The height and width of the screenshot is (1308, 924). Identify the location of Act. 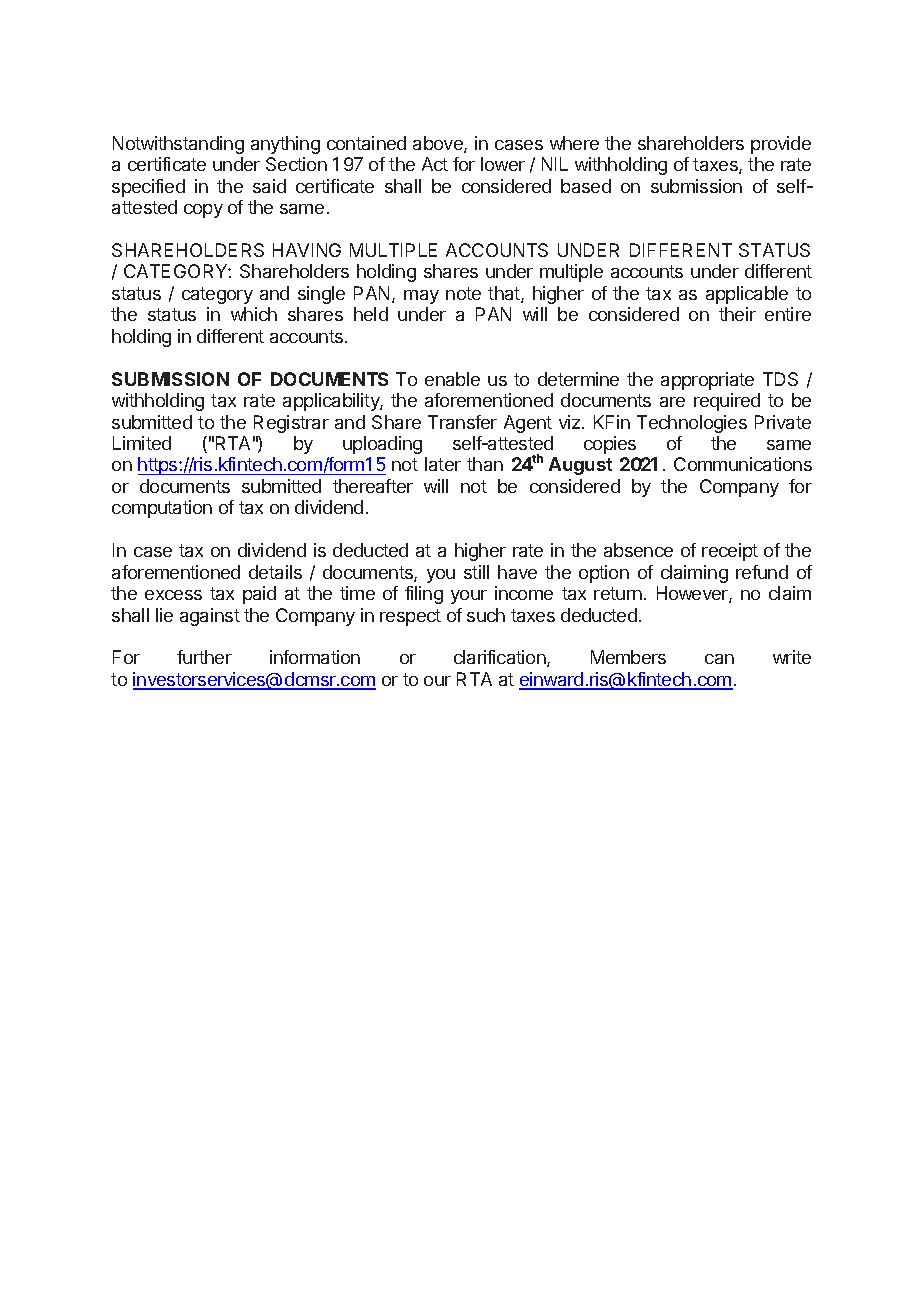
(435, 164).
